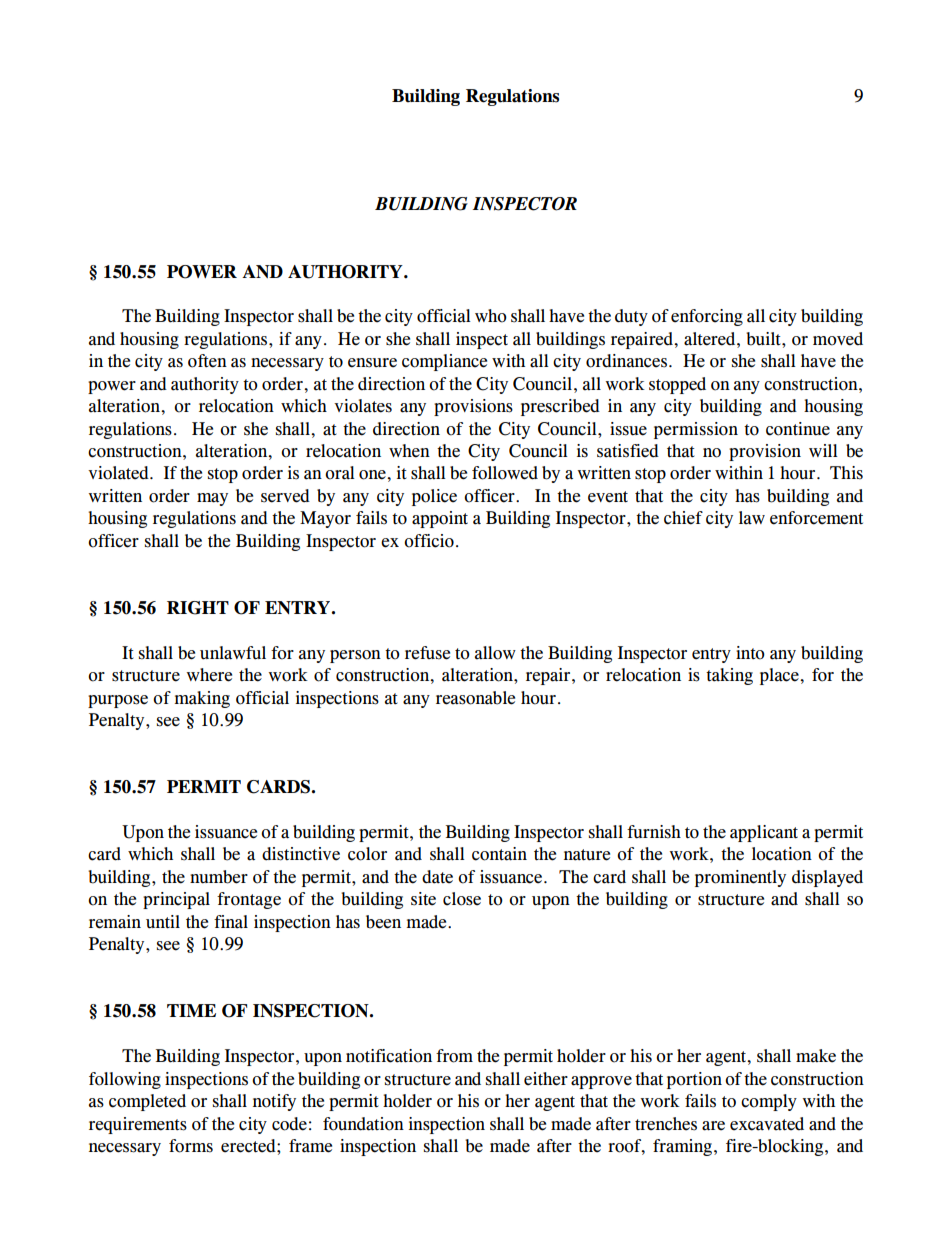 The width and height of the screenshot is (952, 1233). I want to click on who, so click(491, 316).
